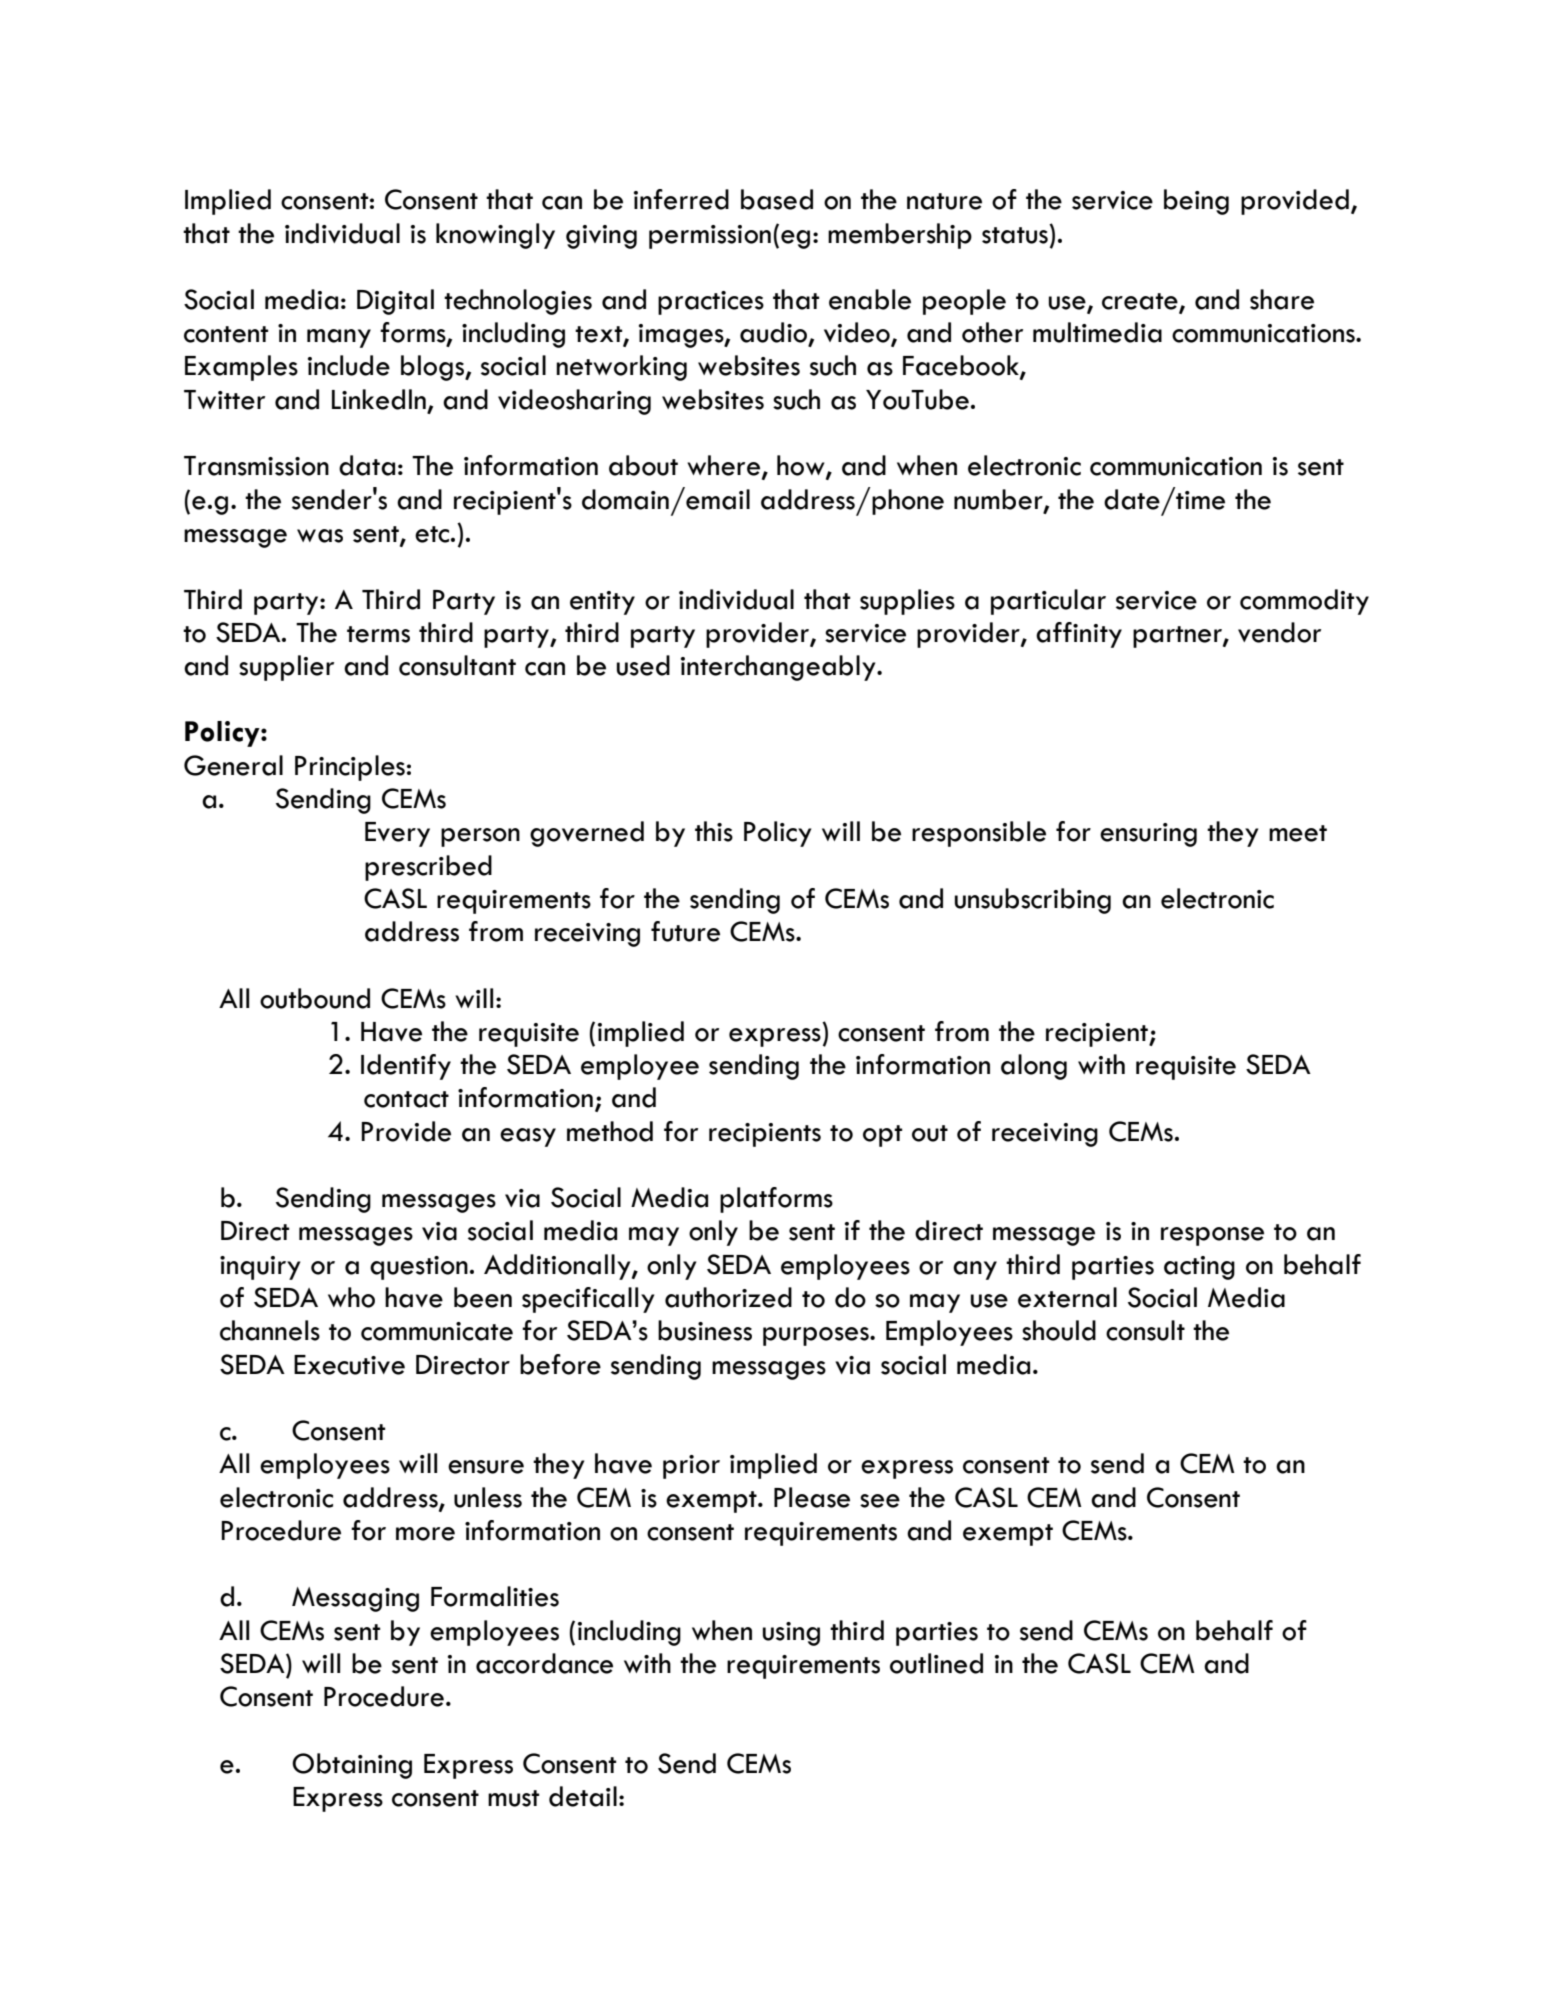 The height and width of the document is (2016, 1558). I want to click on authorized, so click(728, 1297).
